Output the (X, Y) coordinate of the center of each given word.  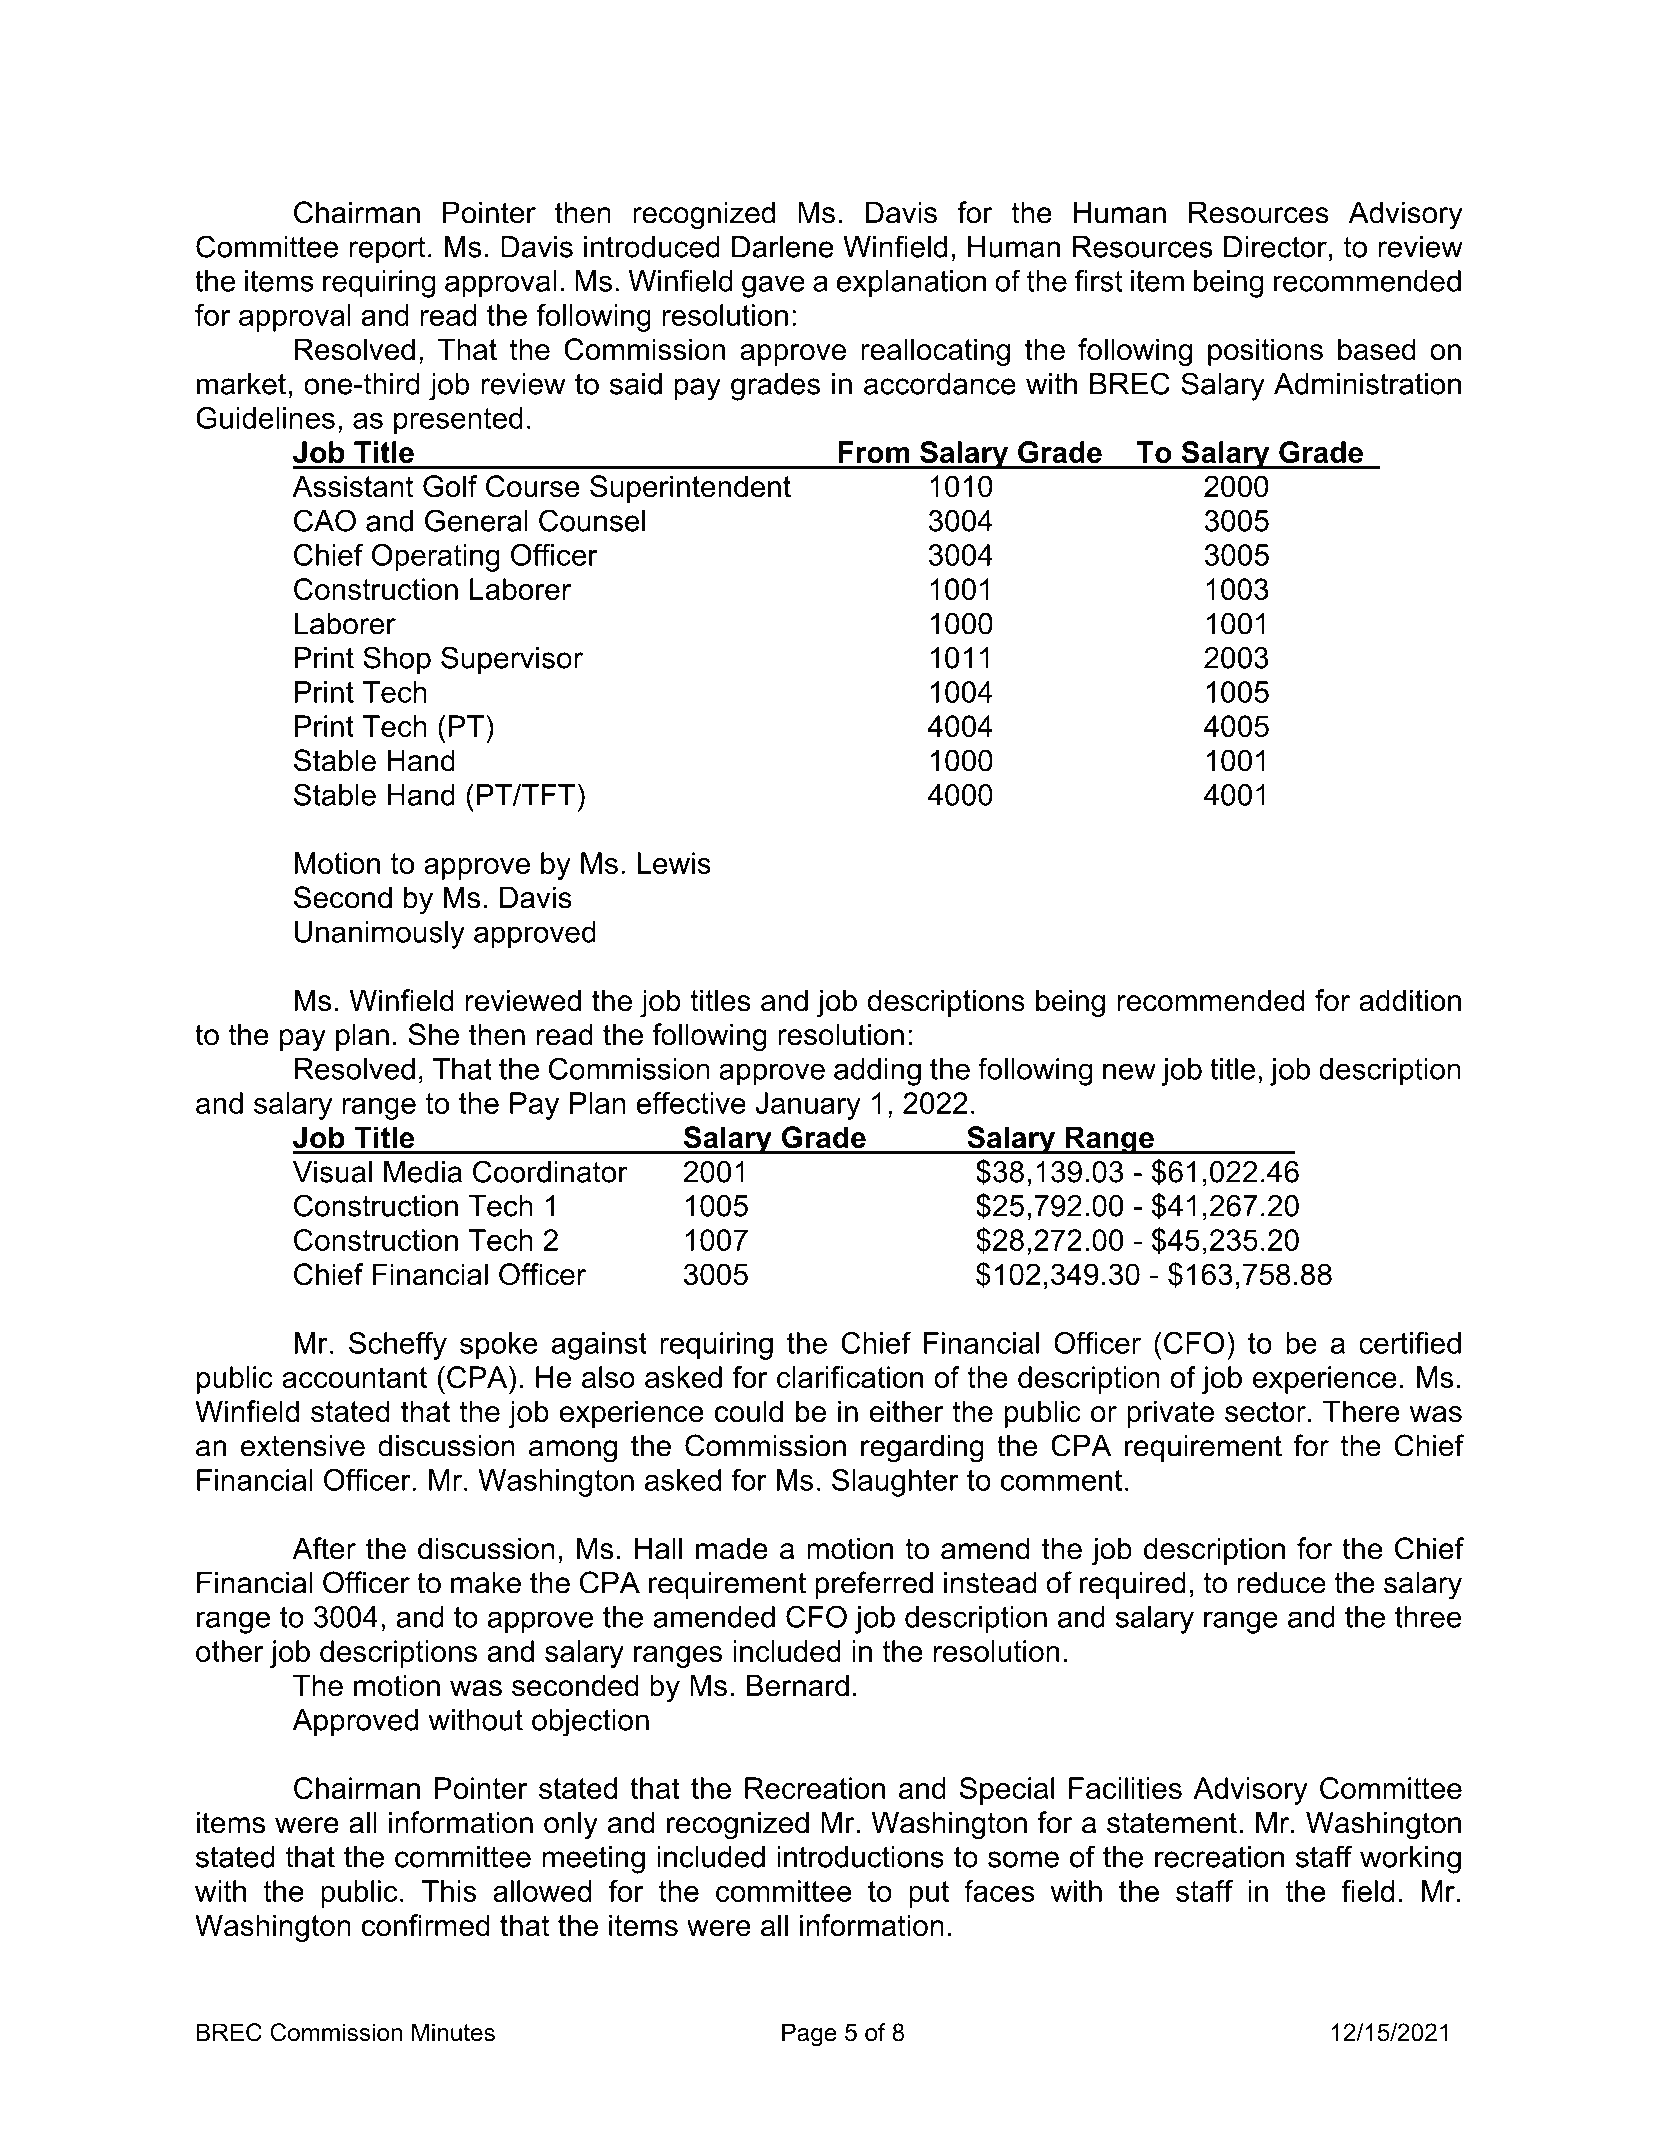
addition (1410, 1000)
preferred (874, 1585)
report (387, 250)
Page (809, 2034)
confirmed (425, 1925)
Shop (397, 660)
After (324, 1548)
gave (773, 286)
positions (1265, 352)
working (1410, 1860)
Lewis (674, 863)
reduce (1281, 1583)
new (1129, 1071)
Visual (332, 1172)
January (808, 1106)
